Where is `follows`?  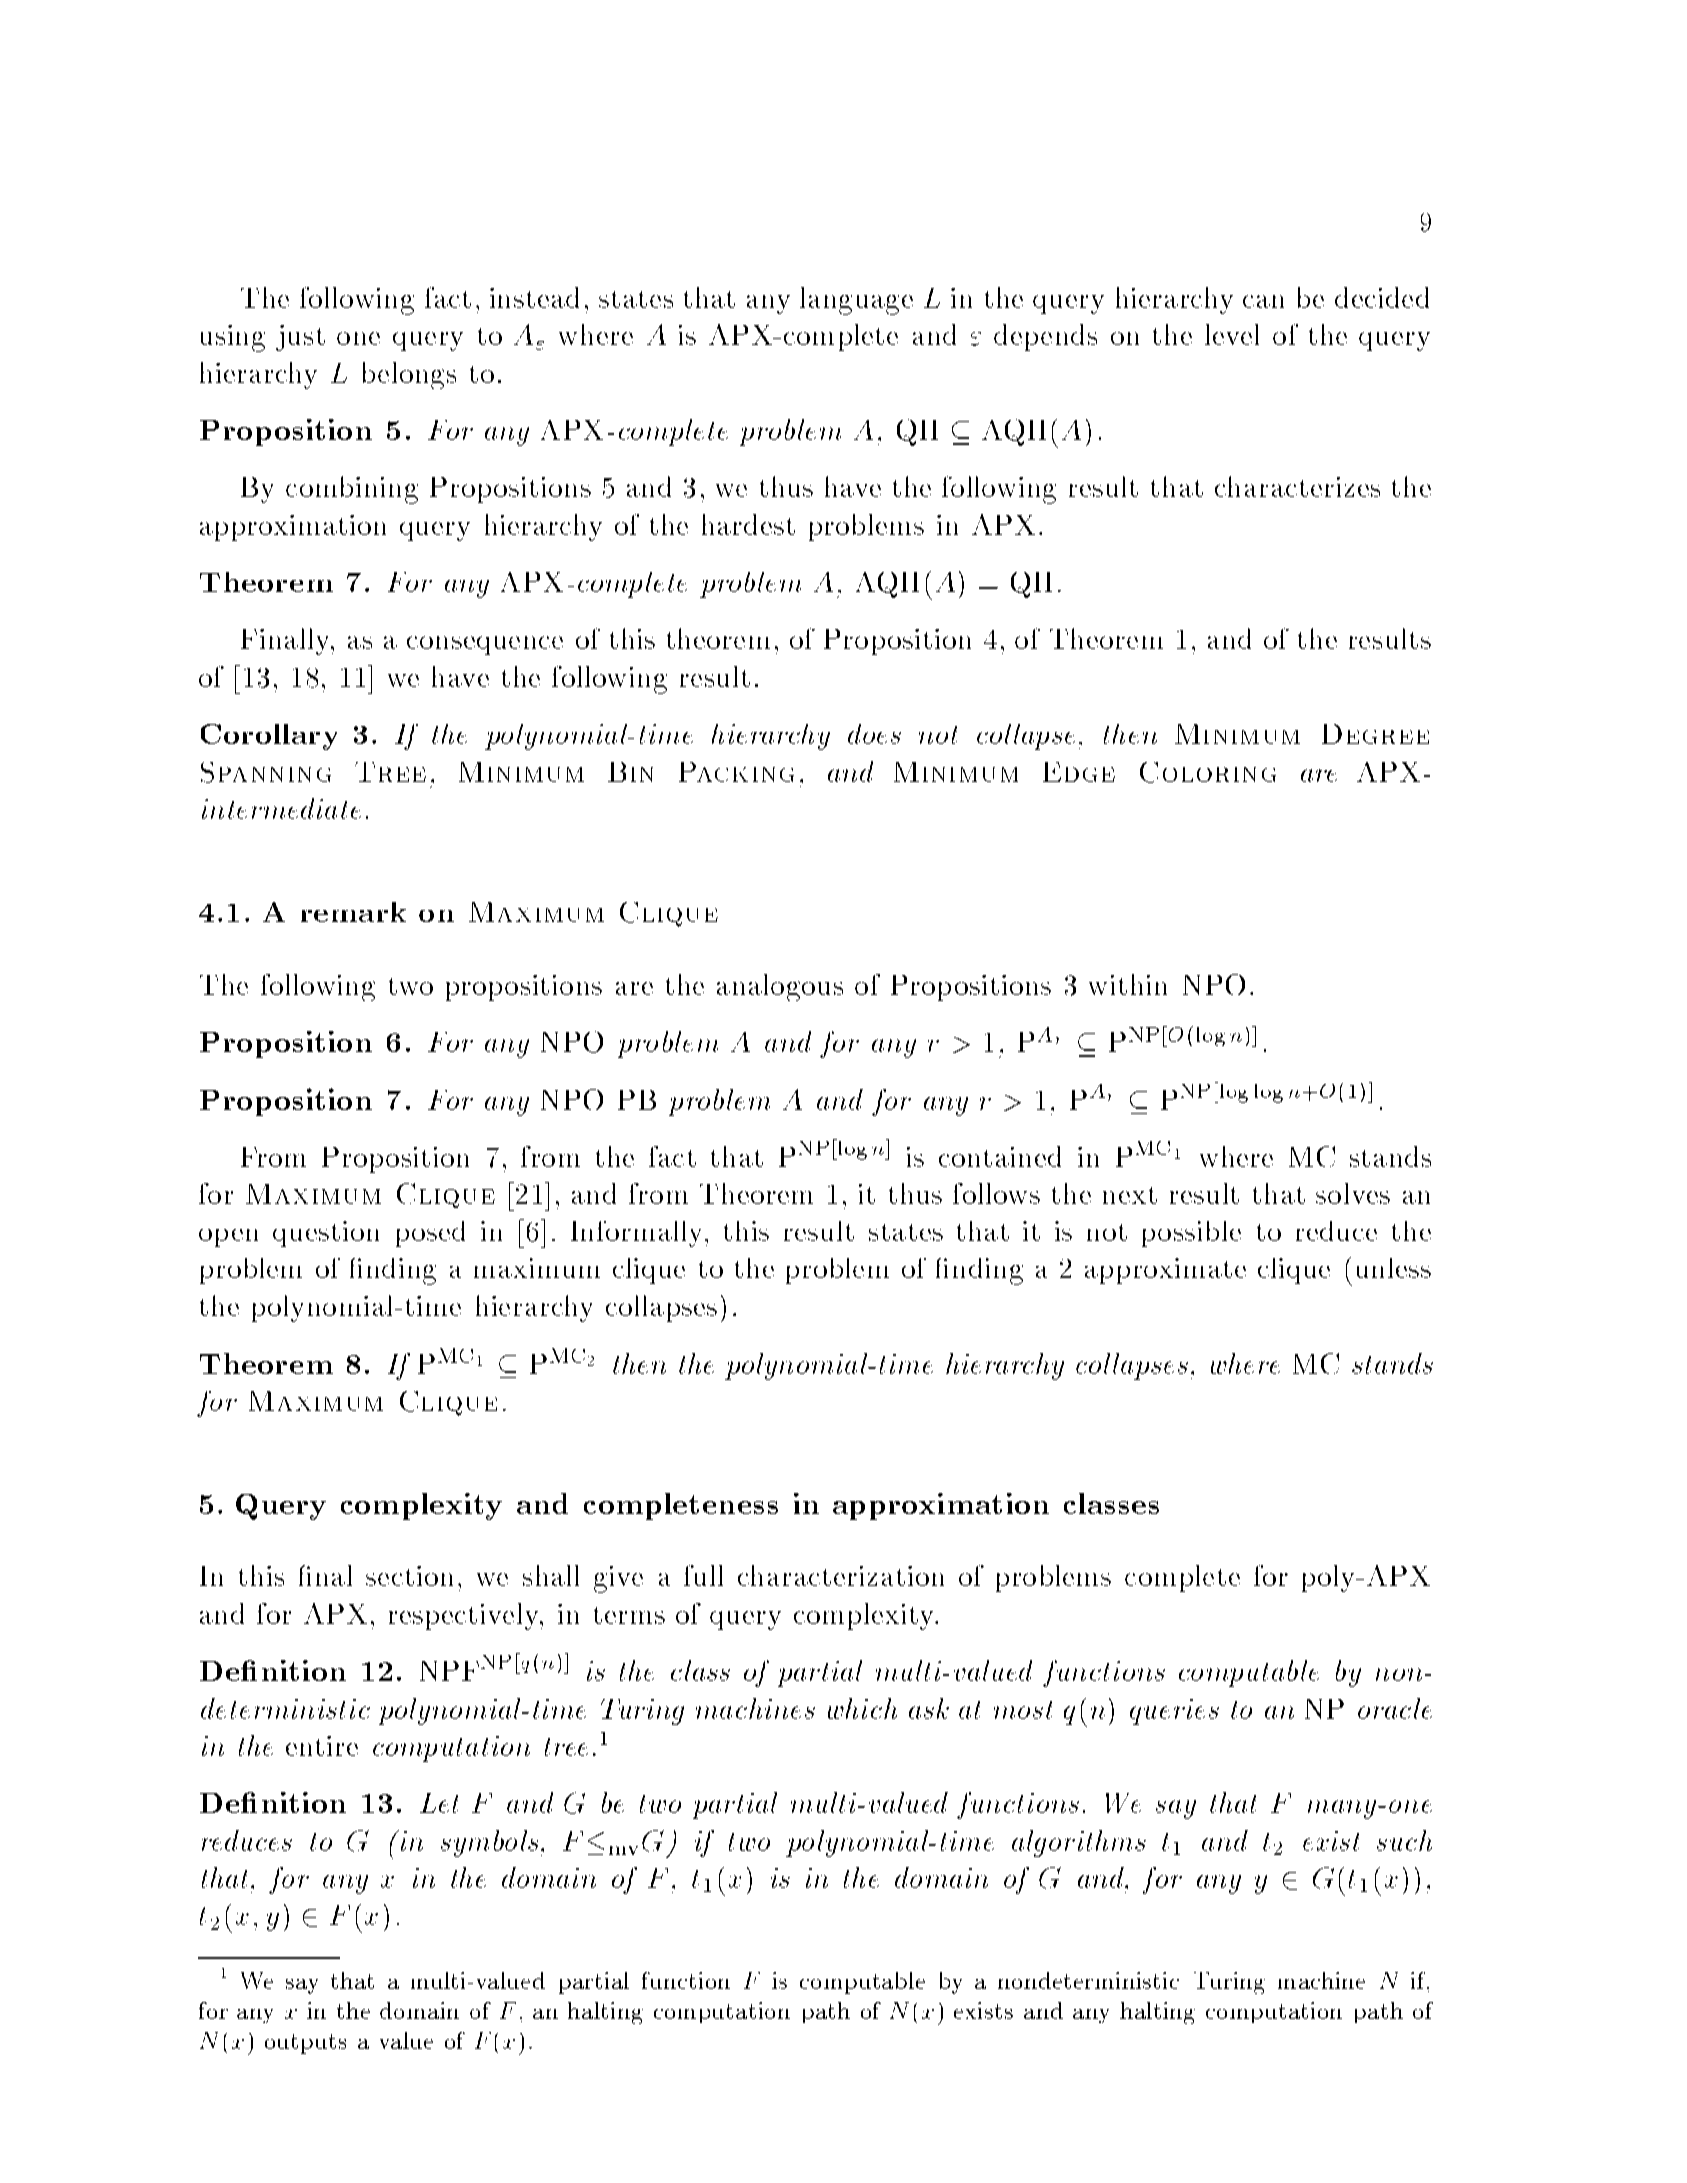
follows is located at coordinates (996, 1193).
